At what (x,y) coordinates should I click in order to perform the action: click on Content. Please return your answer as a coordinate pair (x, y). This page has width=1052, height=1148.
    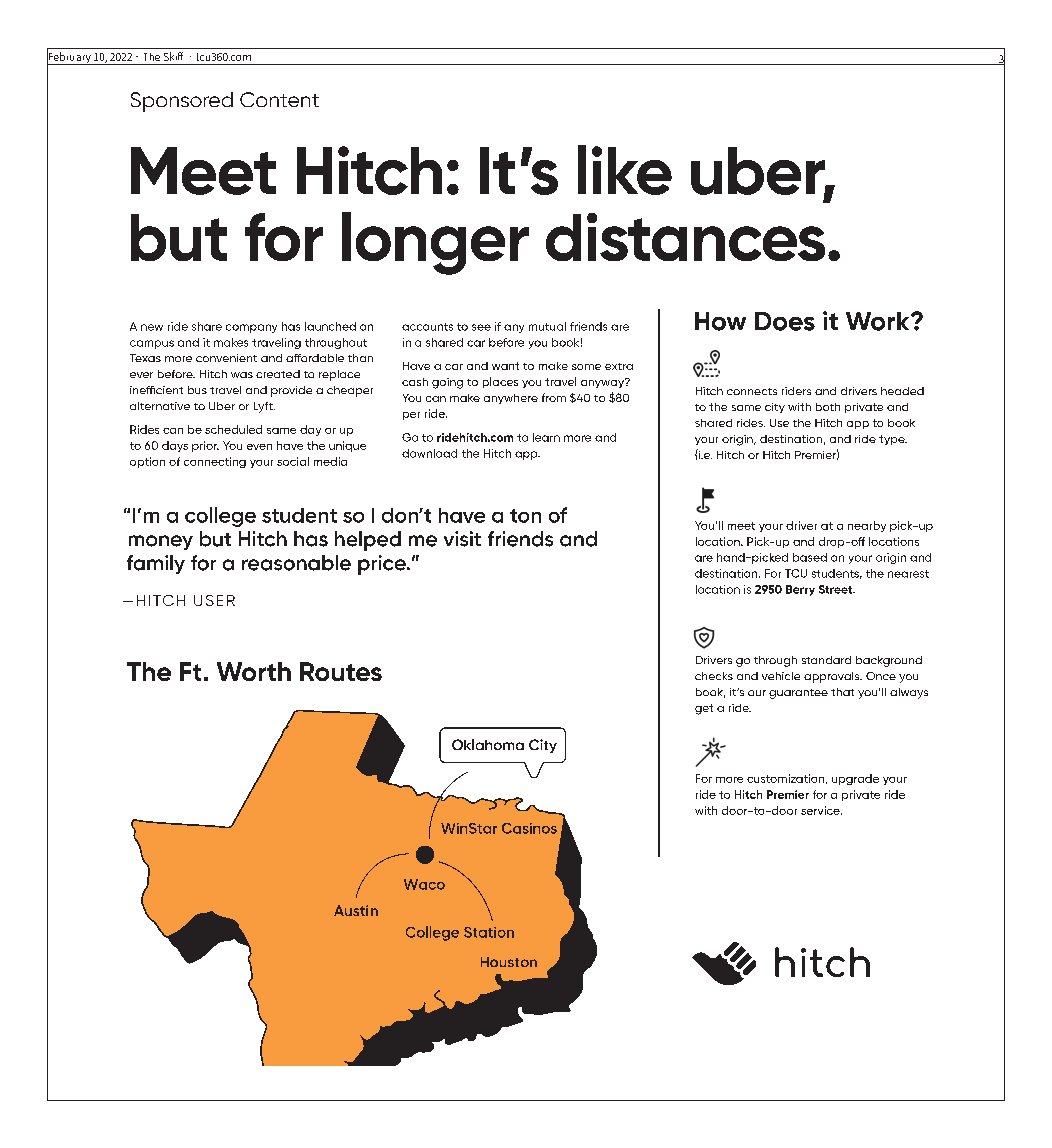
    Looking at the image, I should click on (279, 99).
